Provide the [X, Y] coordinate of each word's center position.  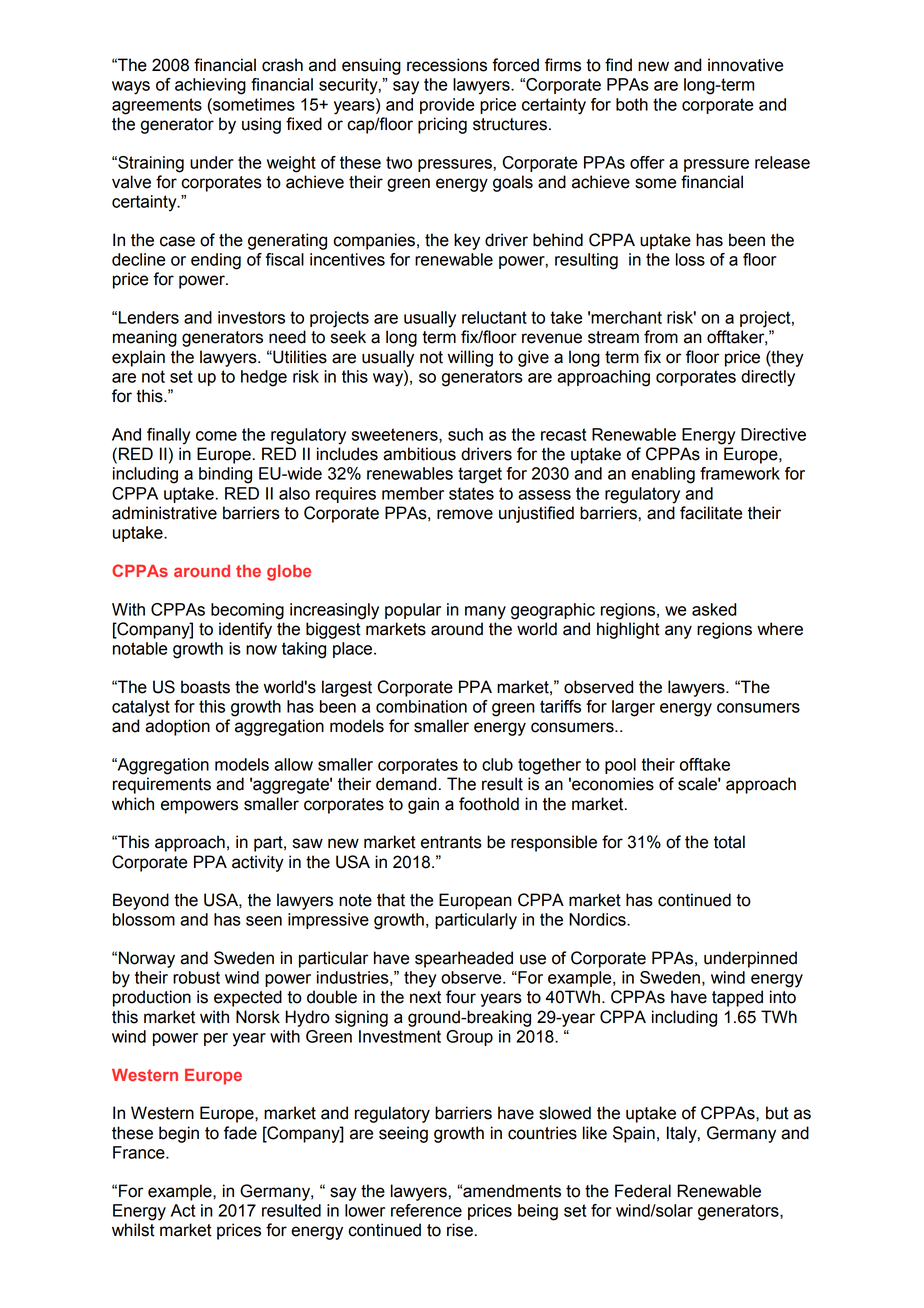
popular [413, 611]
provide [447, 106]
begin [179, 1134]
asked [714, 609]
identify [245, 630]
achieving [210, 86]
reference [426, 1210]
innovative [745, 65]
